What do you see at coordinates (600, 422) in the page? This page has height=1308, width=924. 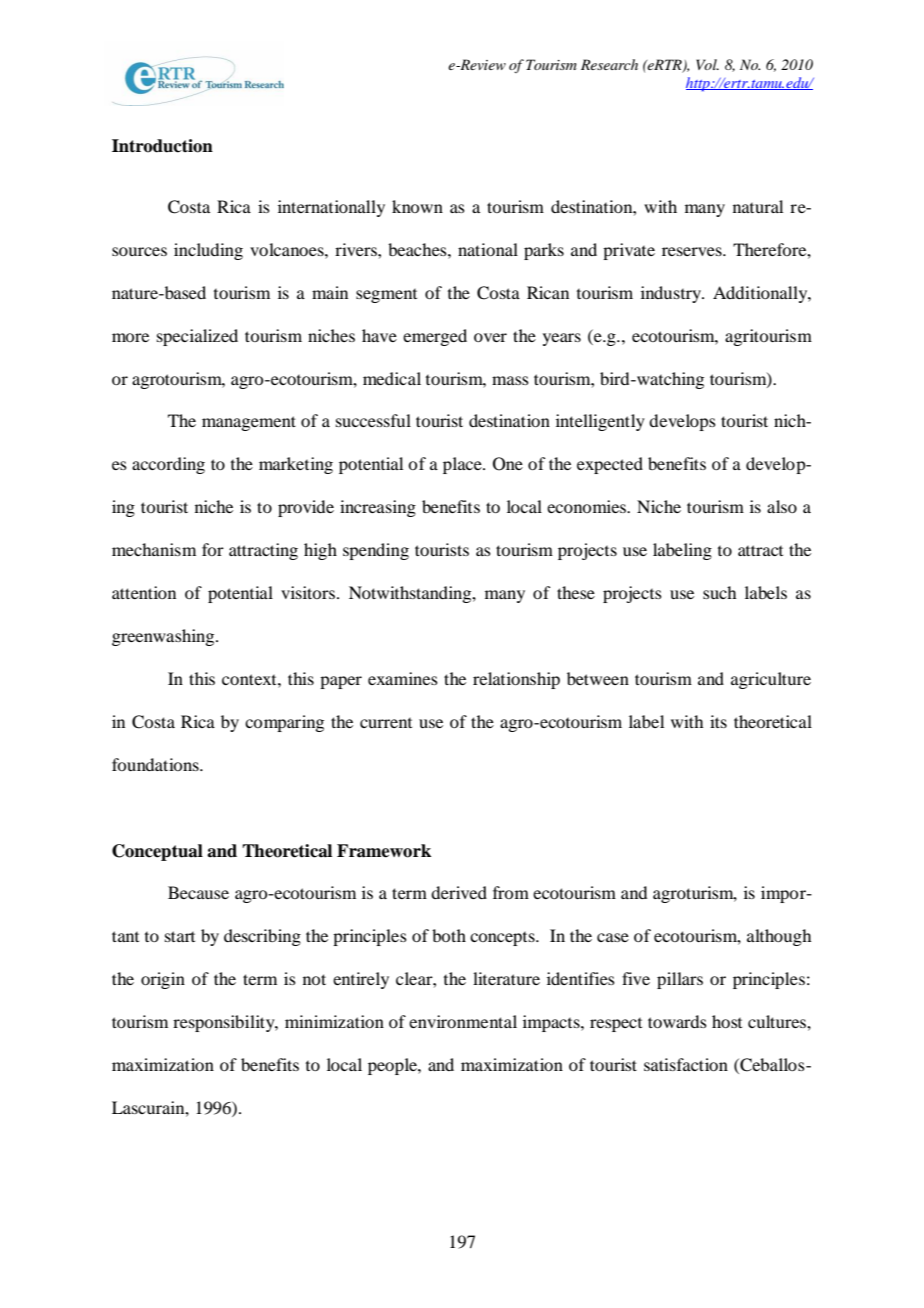 I see `intelligently` at bounding box center [600, 422].
